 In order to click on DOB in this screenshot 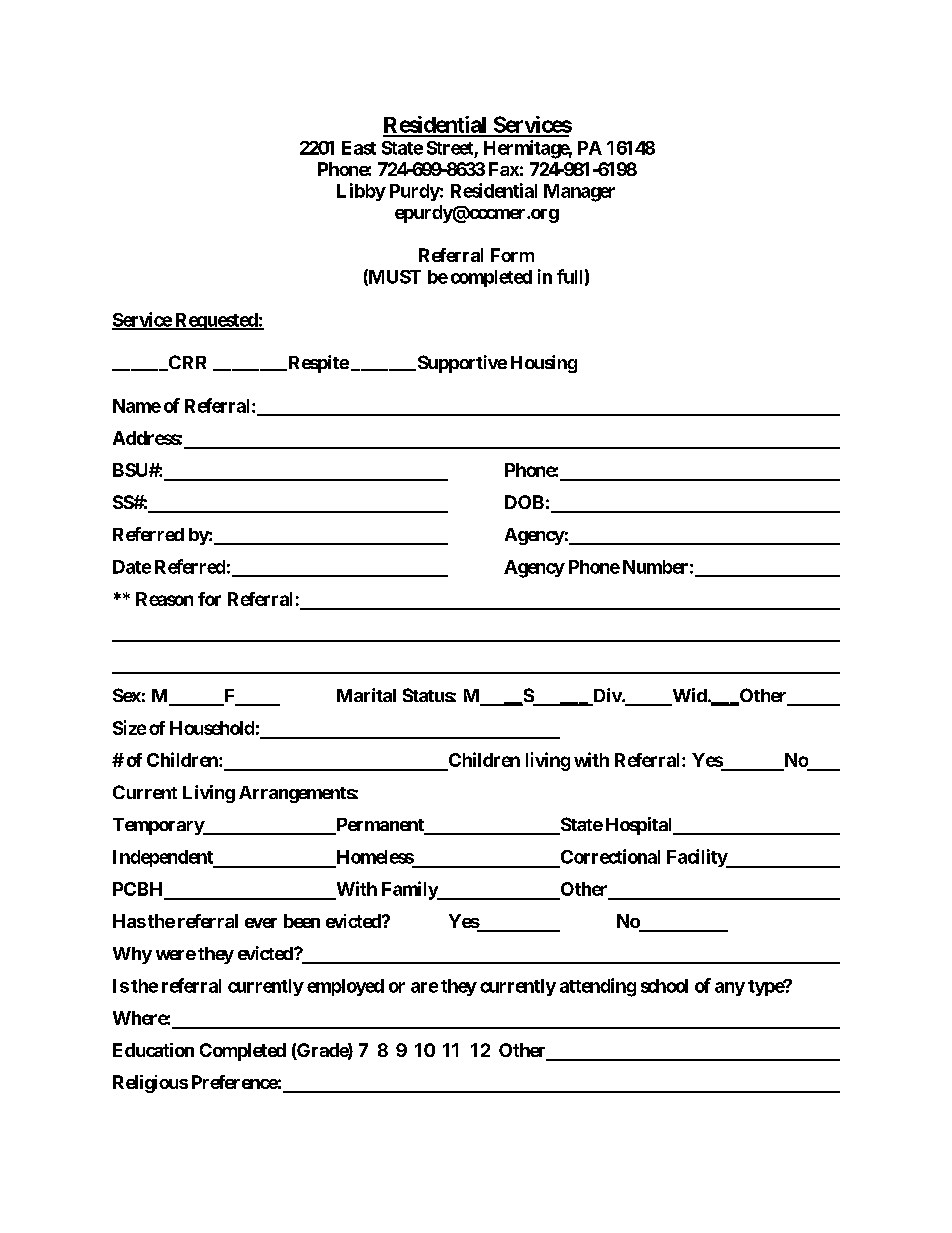, I will do `click(524, 502)`.
